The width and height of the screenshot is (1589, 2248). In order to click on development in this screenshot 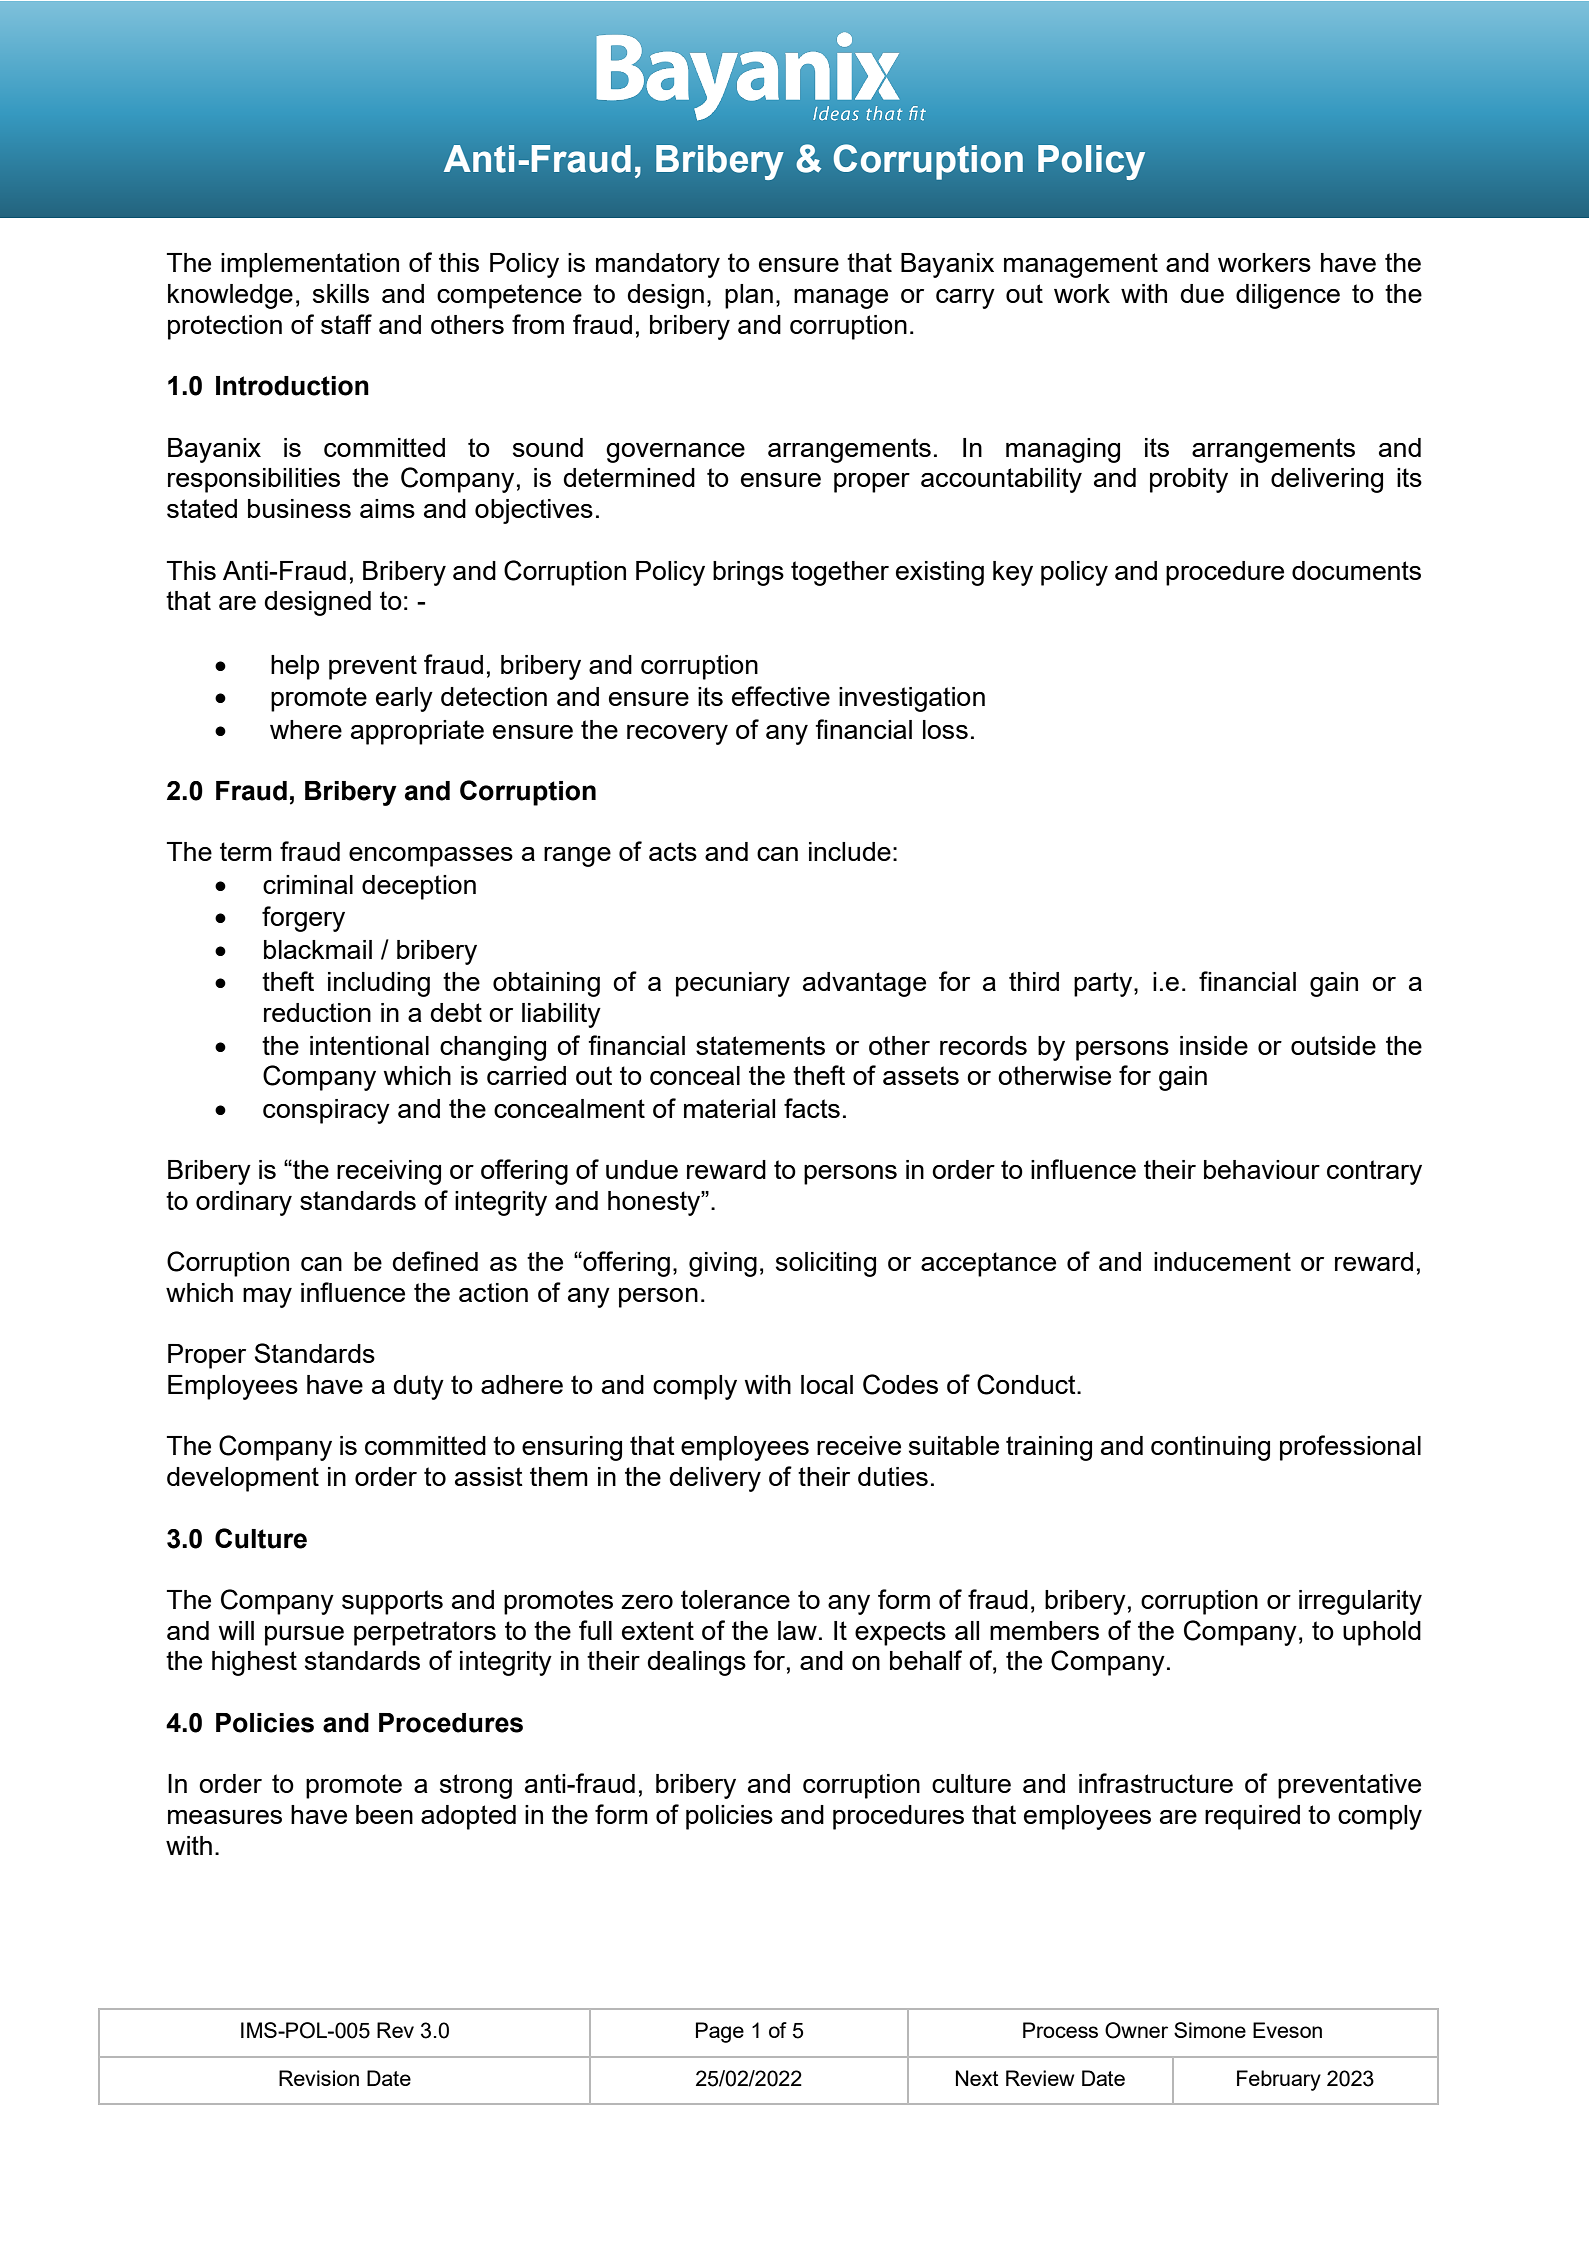, I will do `click(243, 1479)`.
